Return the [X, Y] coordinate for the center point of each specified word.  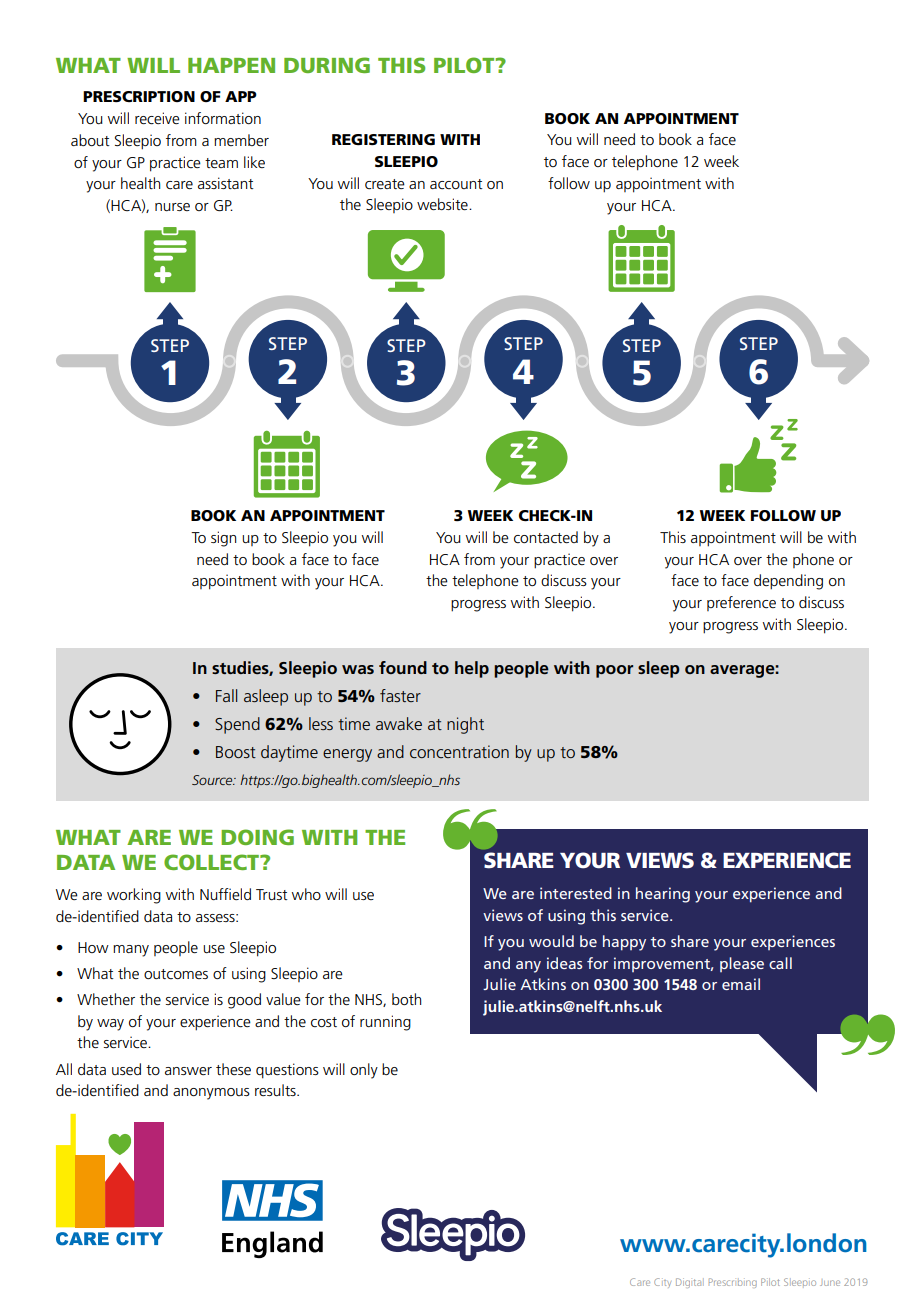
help [472, 669]
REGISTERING [383, 140]
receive [157, 118]
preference [741, 603]
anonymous [211, 1094]
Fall [226, 695]
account [456, 184]
